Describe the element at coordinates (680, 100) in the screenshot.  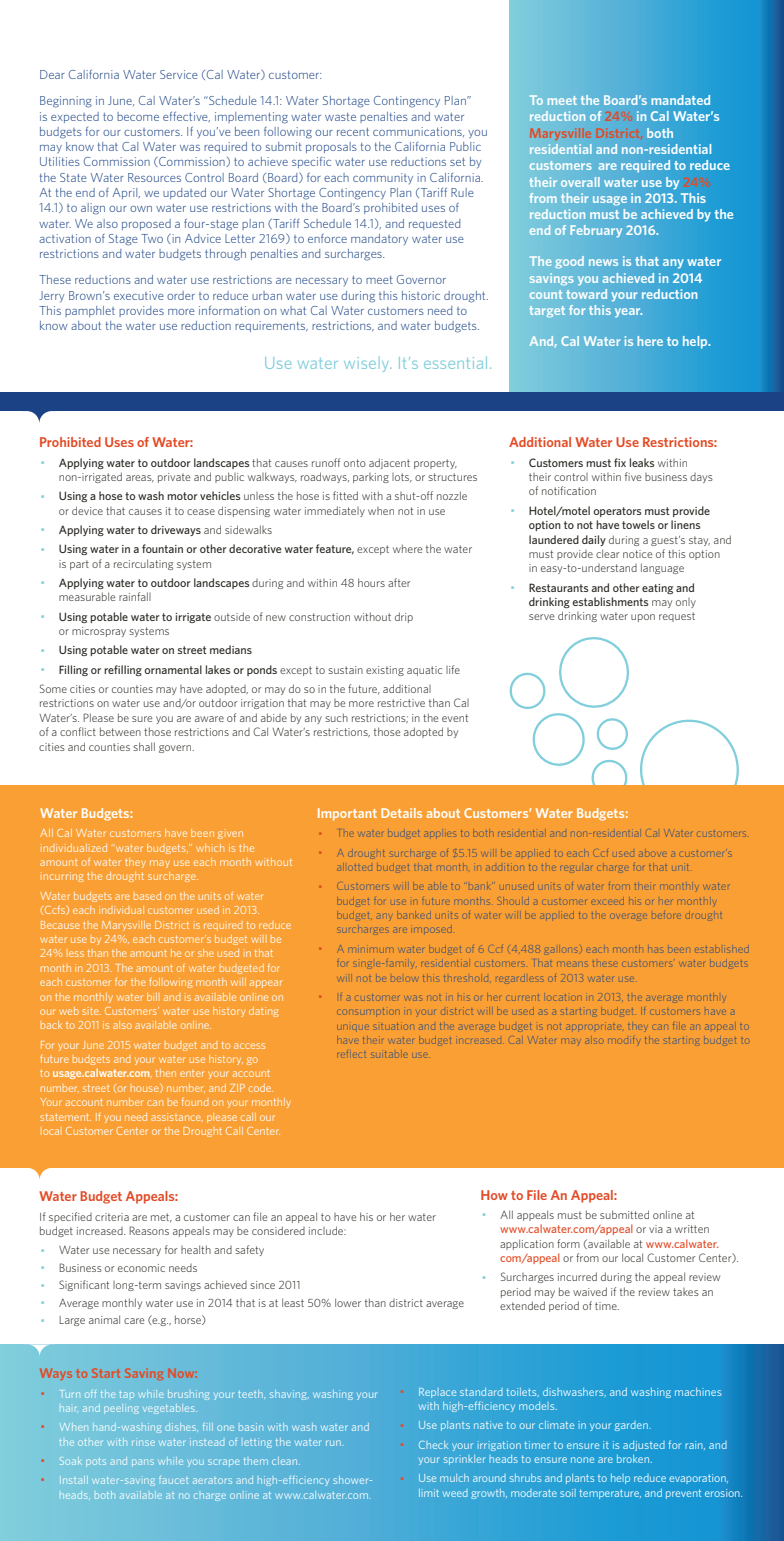
I see `mandated` at that location.
